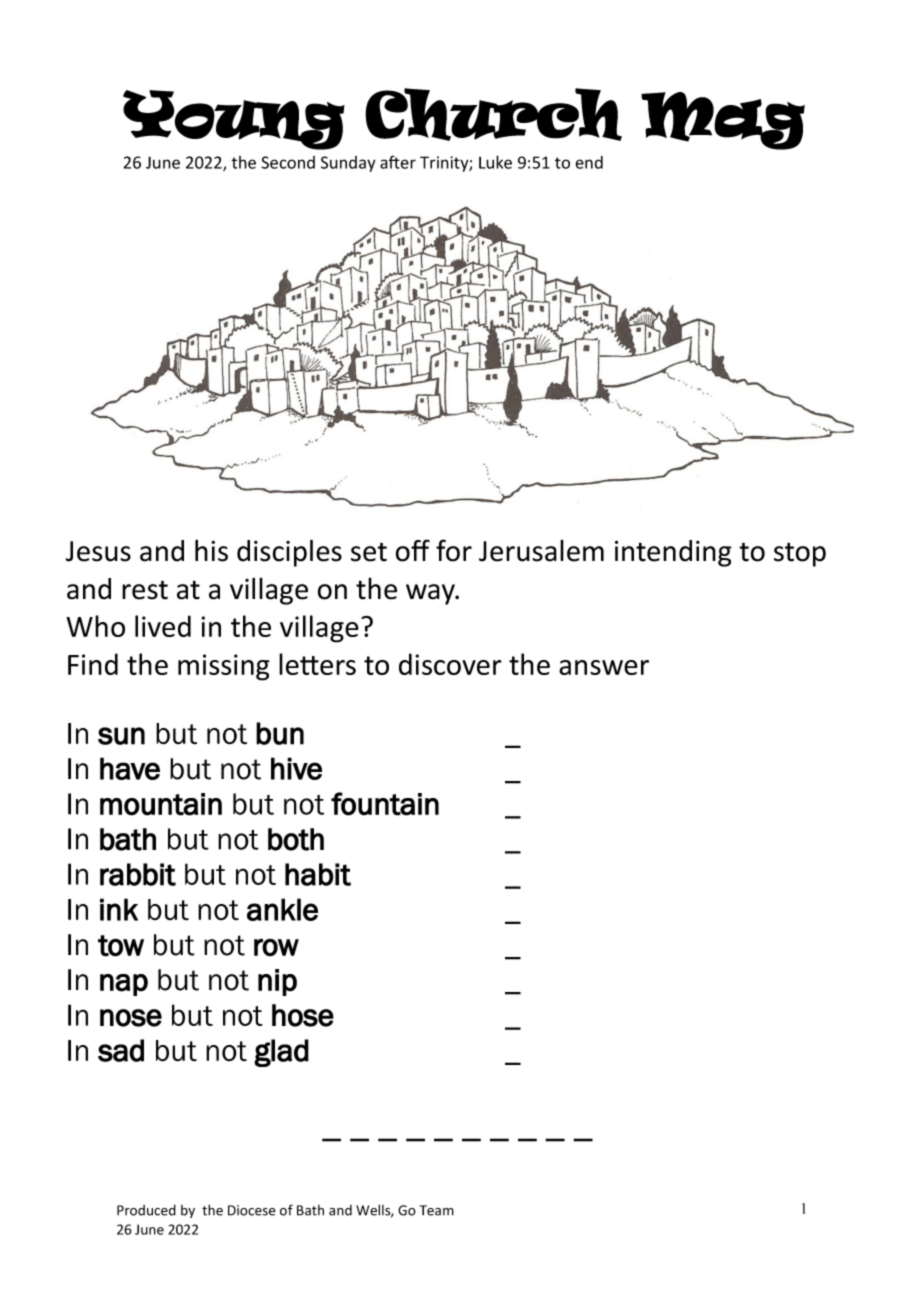 Image resolution: width=924 pixels, height=1308 pixels. Describe the element at coordinates (318, 874) in the screenshot. I see `habit` at that location.
